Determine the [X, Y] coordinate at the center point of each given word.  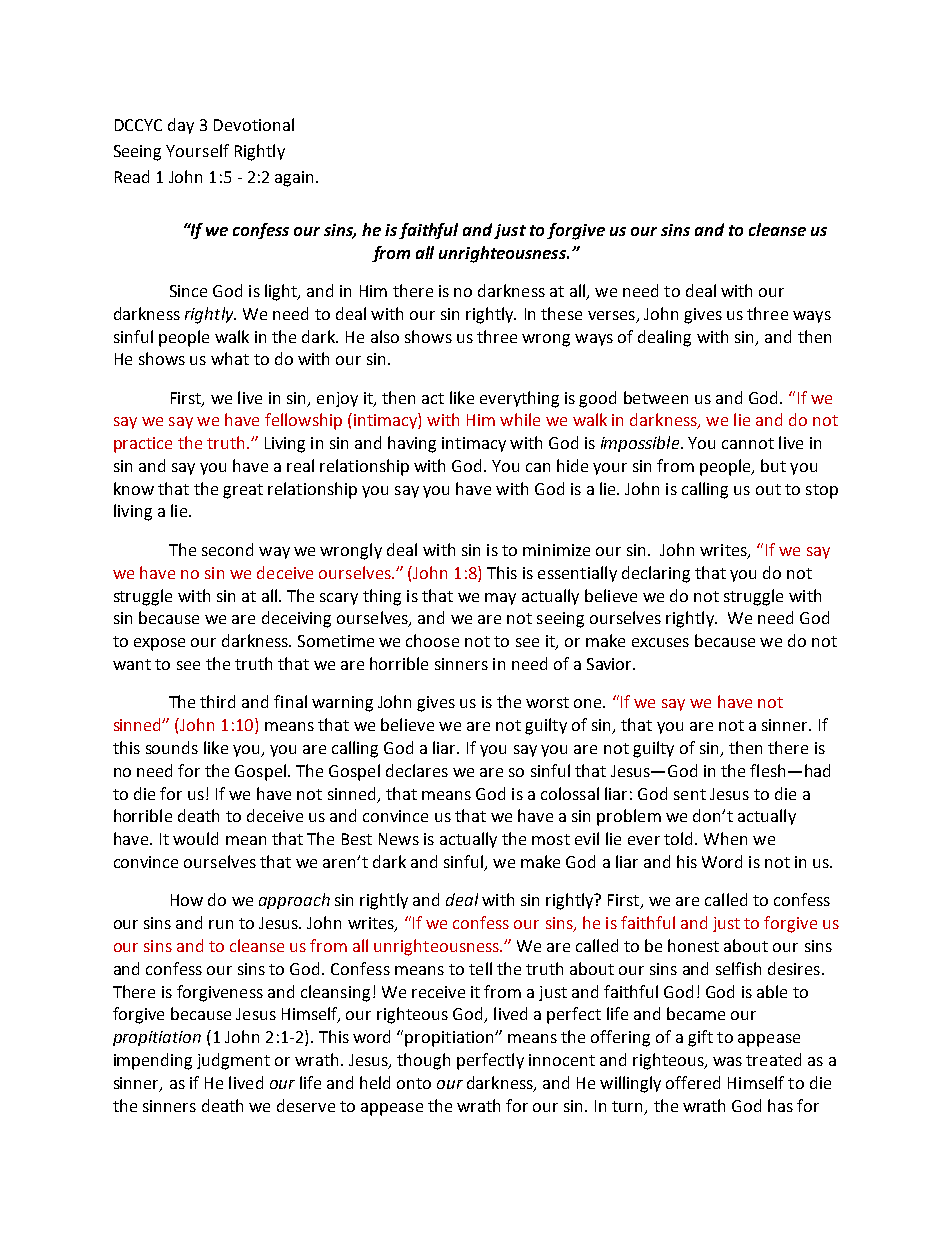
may [500, 599]
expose [159, 644]
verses [611, 315]
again [296, 179]
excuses [660, 642]
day [181, 126]
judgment [233, 1061]
